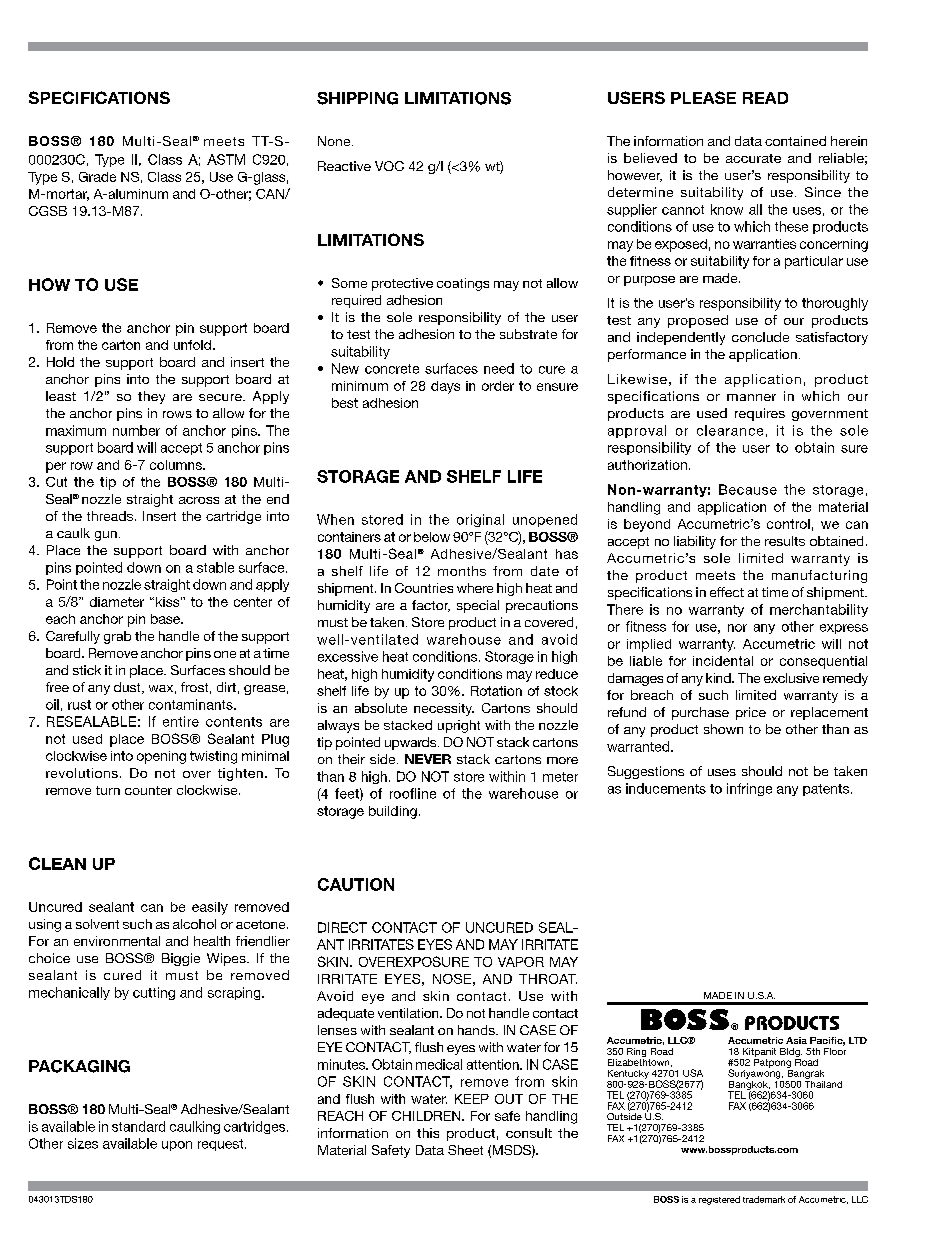 This image has width=952, height=1233. What do you see at coordinates (413, 793) in the image?
I see `roofline` at bounding box center [413, 793].
